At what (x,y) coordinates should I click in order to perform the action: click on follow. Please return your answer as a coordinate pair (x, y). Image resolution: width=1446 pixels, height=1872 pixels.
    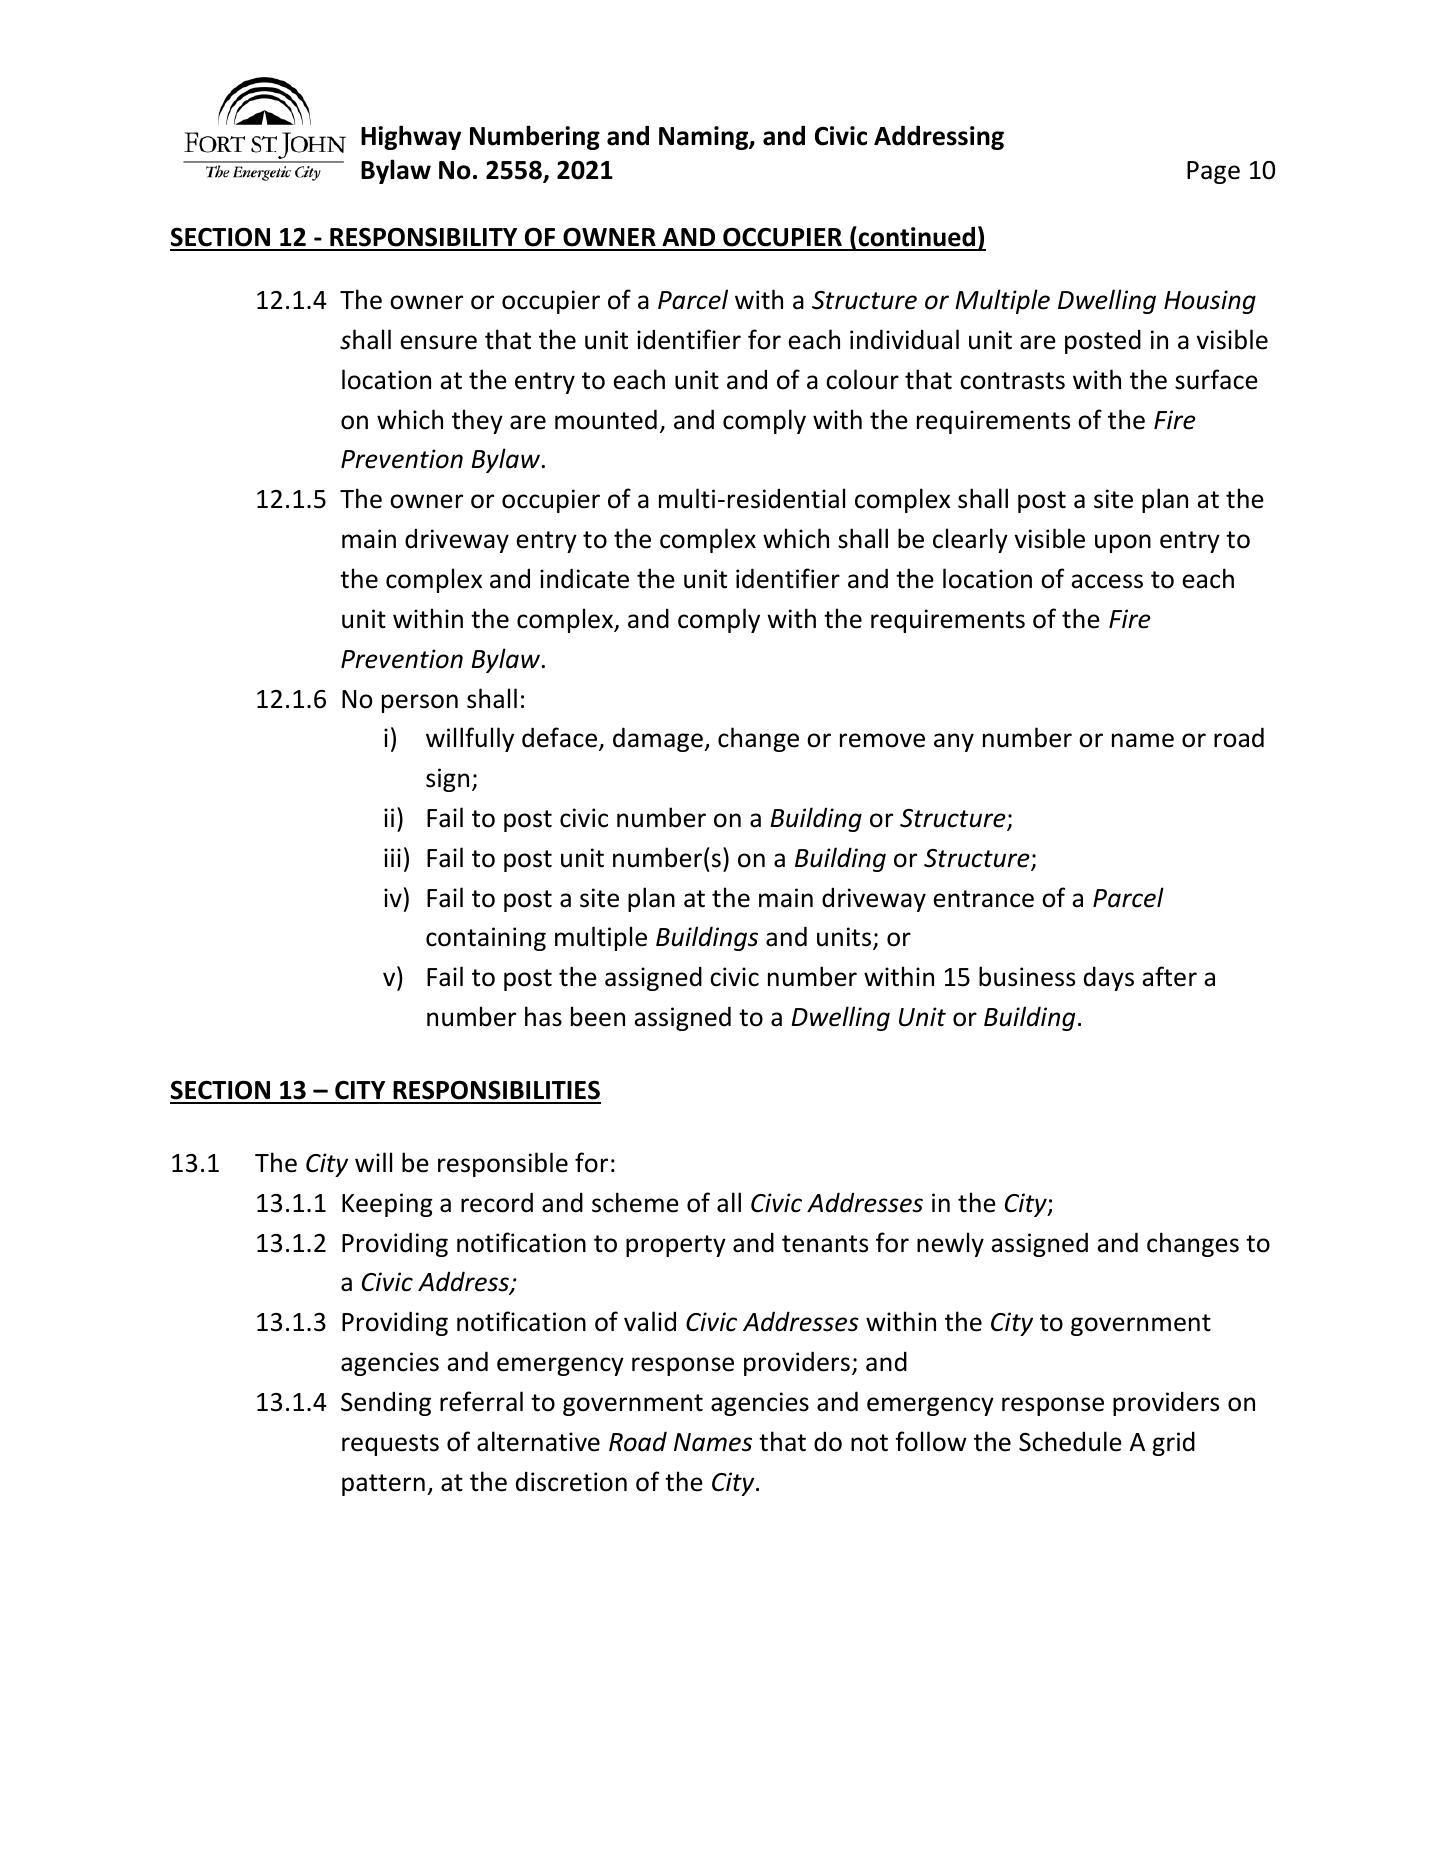
    Looking at the image, I should click on (931, 1441).
